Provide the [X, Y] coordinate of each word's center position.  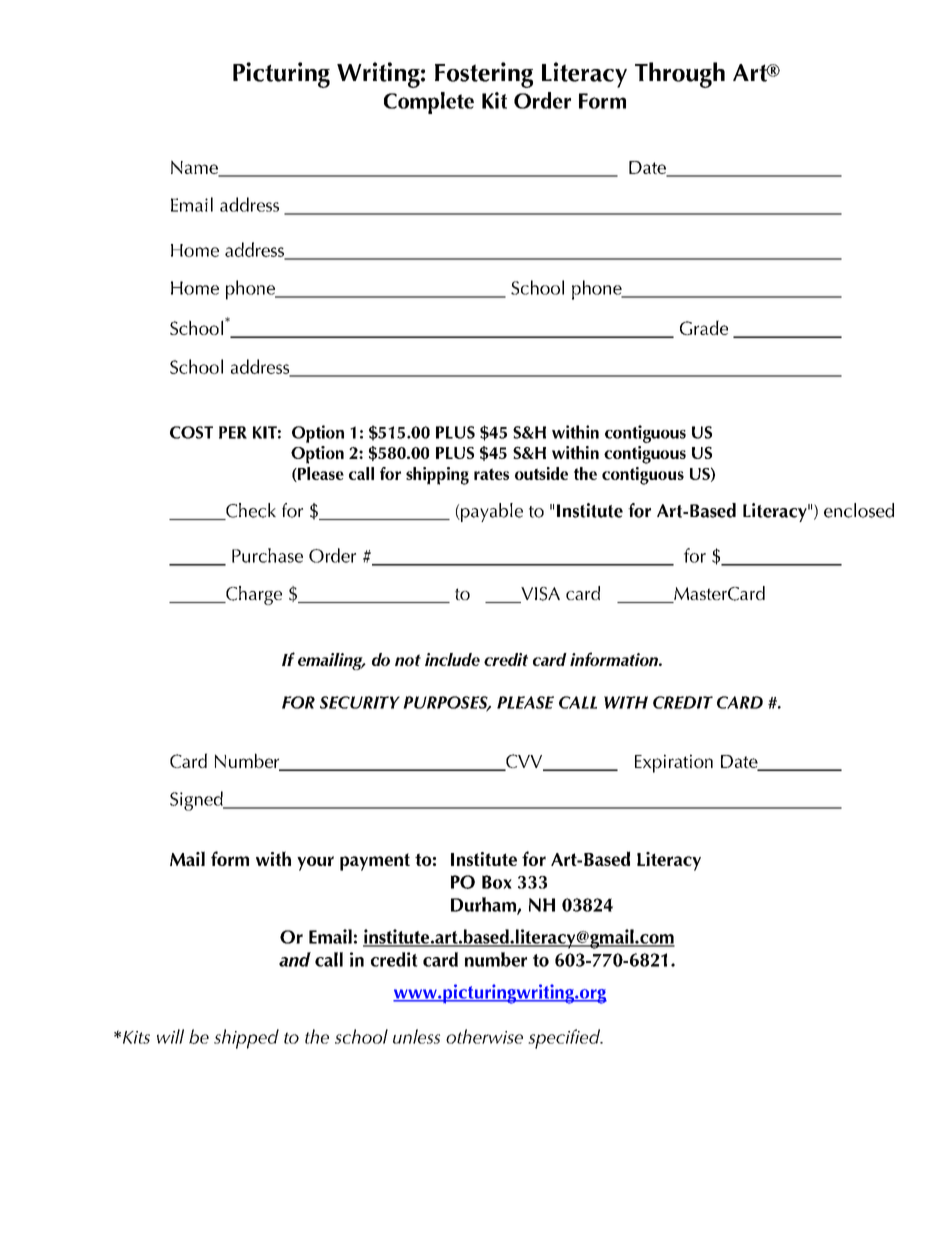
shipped [246, 1039]
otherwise [484, 1036]
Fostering [484, 75]
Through [680, 75]
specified [565, 1039]
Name [195, 168]
